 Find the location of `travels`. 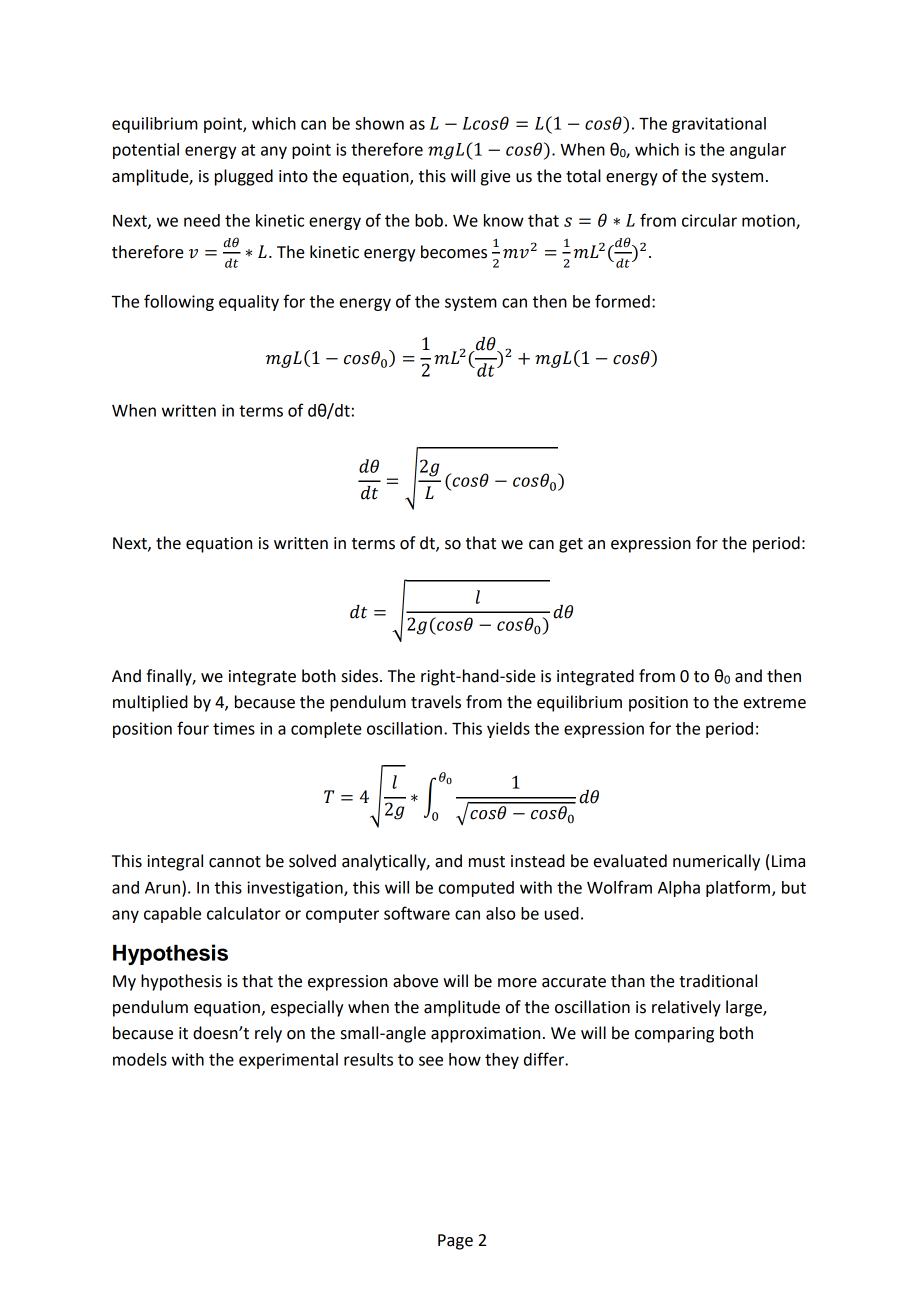

travels is located at coordinates (436, 702).
